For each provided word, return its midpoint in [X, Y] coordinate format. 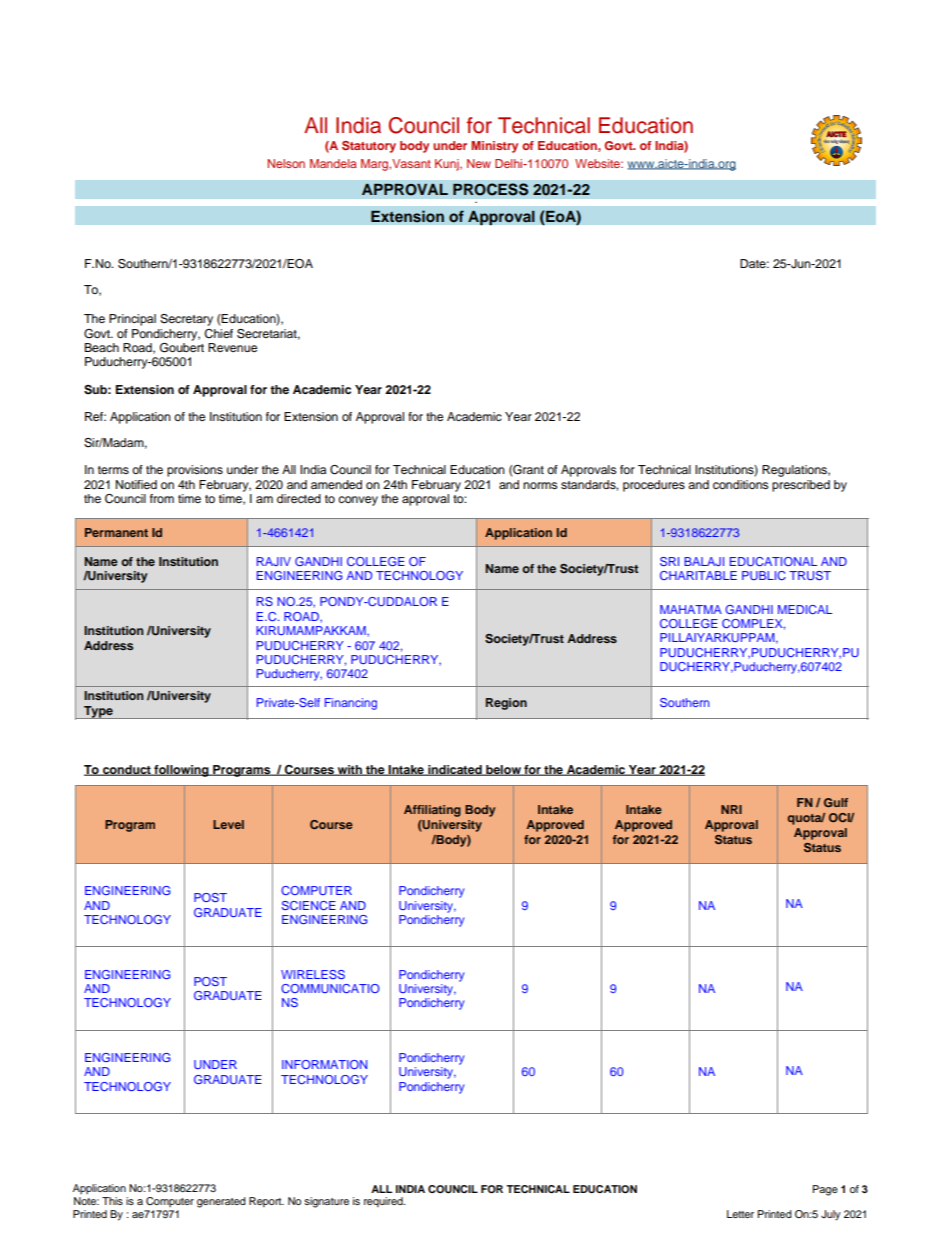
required [384, 1202]
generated [221, 1202]
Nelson [286, 163]
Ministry [494, 147]
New [479, 163]
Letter [740, 1214]
